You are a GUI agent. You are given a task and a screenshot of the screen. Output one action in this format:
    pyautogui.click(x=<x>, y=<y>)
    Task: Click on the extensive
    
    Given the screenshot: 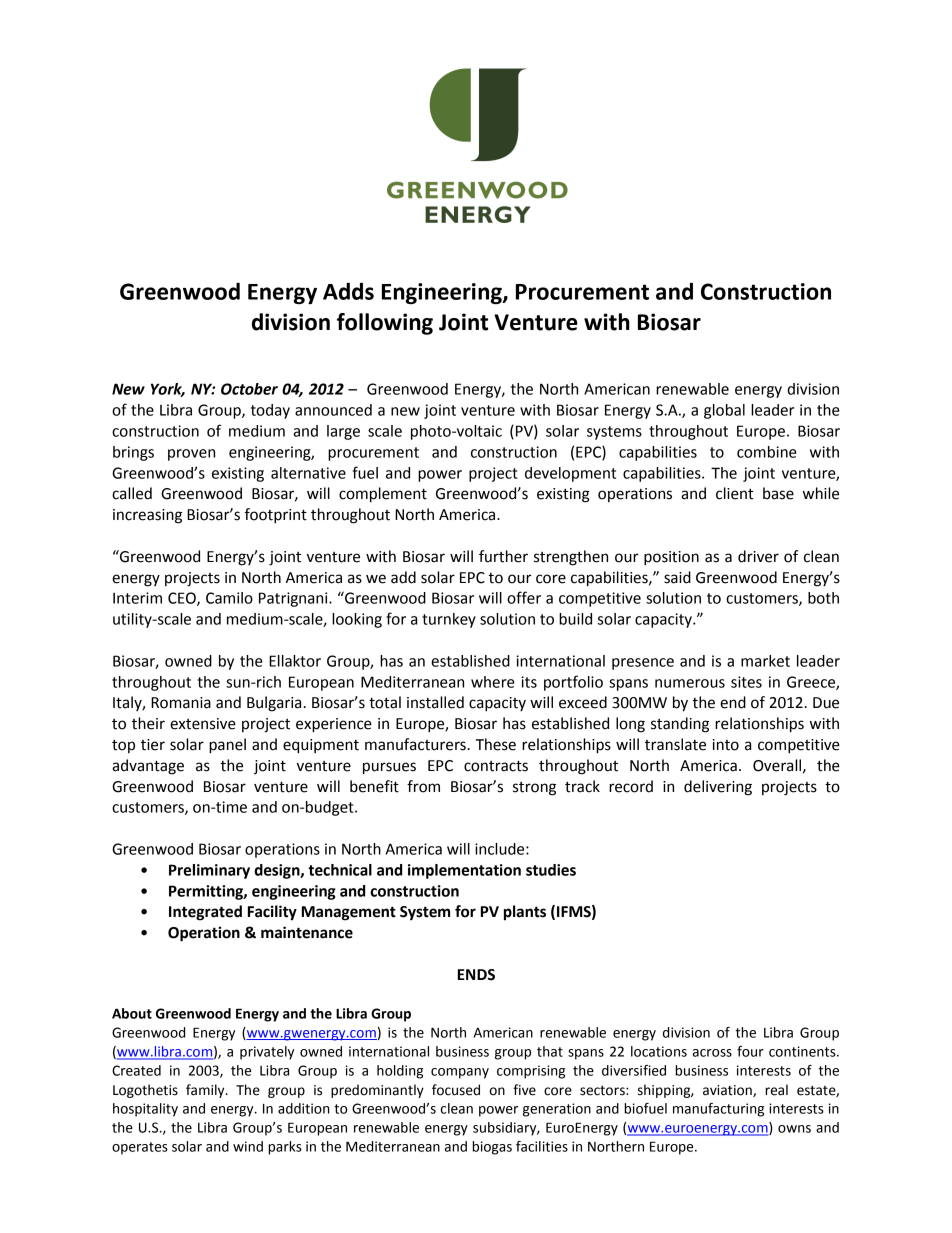 What is the action you would take?
    pyautogui.click(x=203, y=724)
